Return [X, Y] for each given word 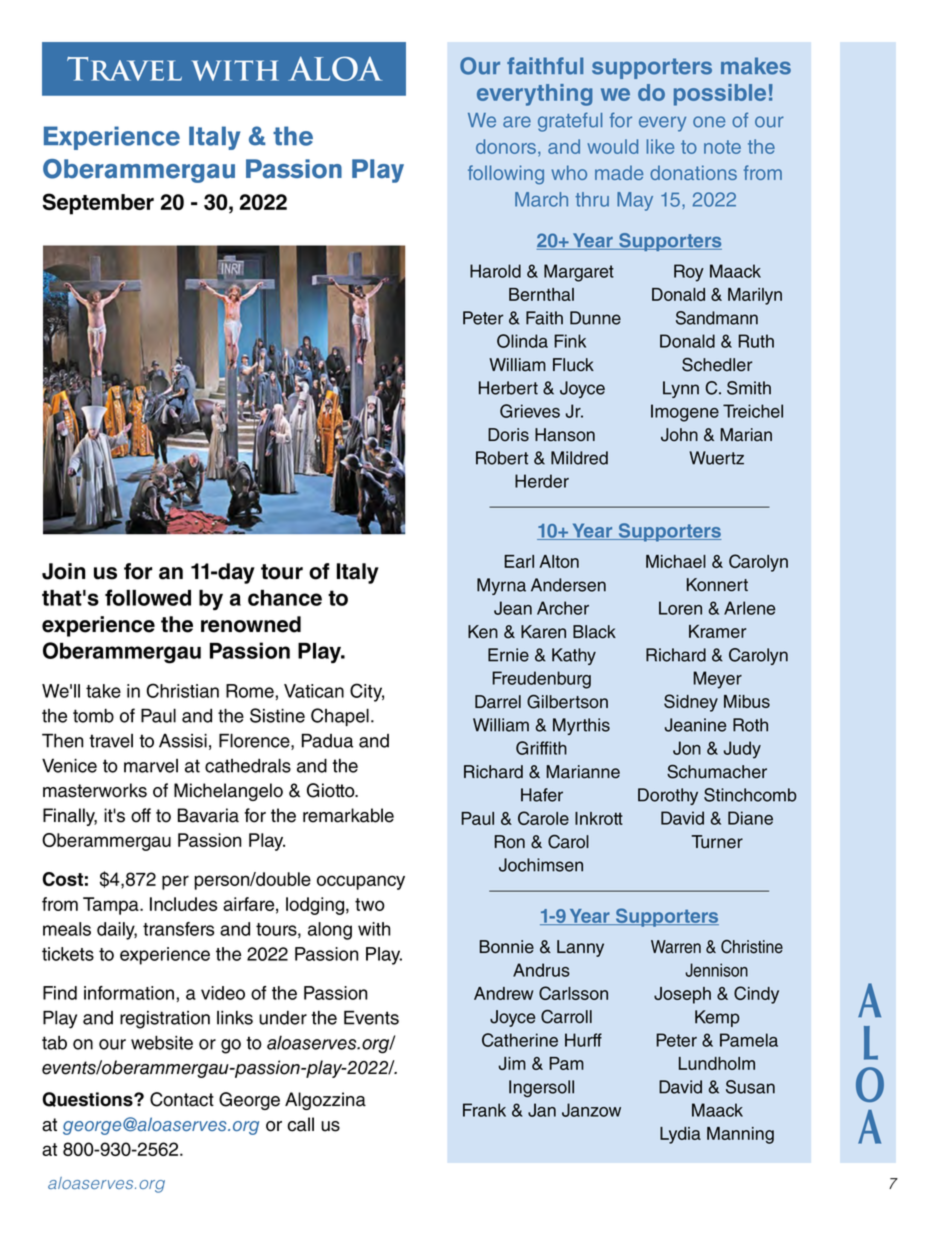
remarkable [348, 815]
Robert [502, 458]
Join [63, 571]
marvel [151, 766]
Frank [484, 1110]
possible [720, 95]
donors [507, 148]
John [679, 435]
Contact [182, 1099]
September [98, 204]
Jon [687, 748]
